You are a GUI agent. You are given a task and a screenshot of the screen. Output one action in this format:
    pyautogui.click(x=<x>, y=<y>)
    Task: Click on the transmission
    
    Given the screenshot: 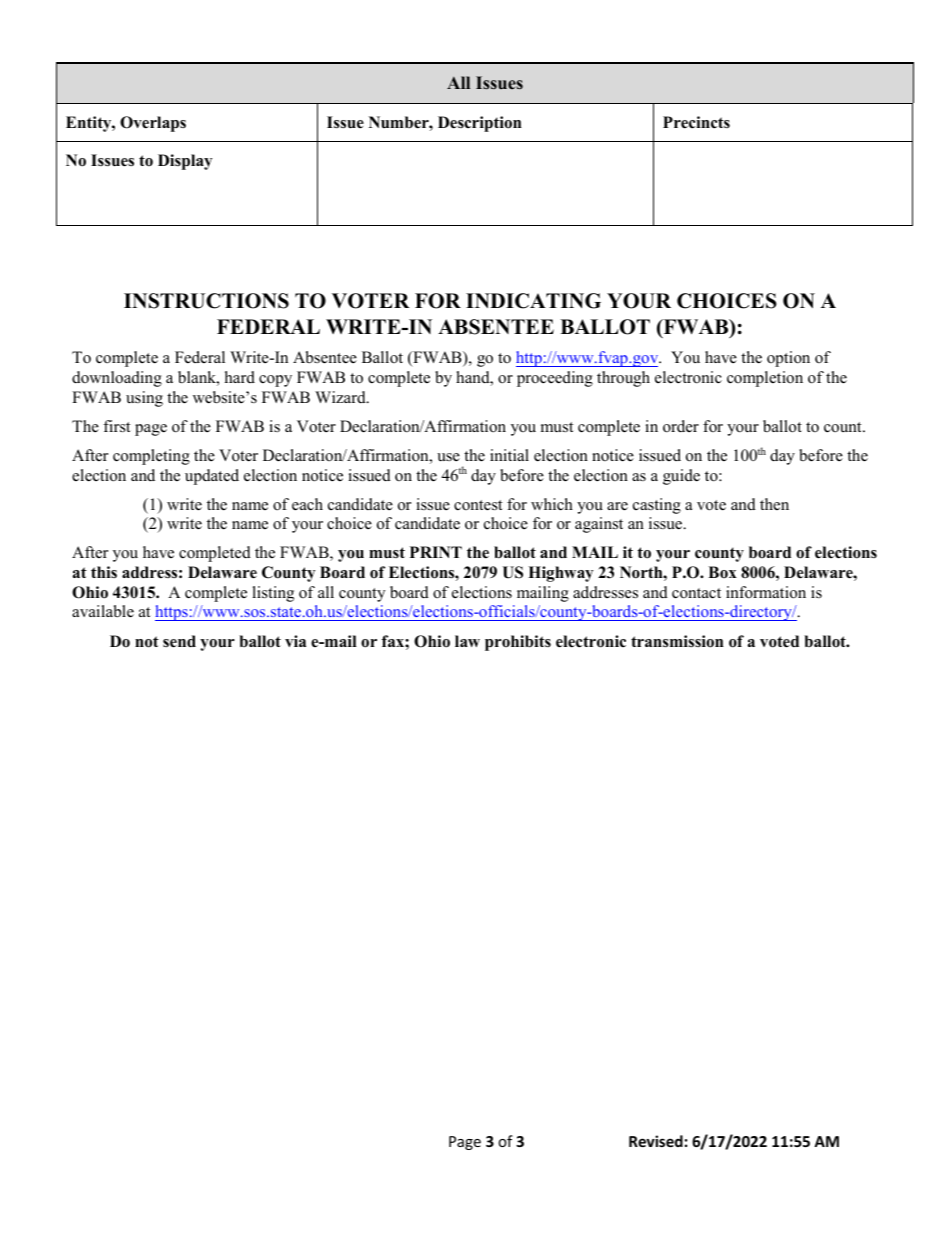 What is the action you would take?
    pyautogui.click(x=677, y=641)
